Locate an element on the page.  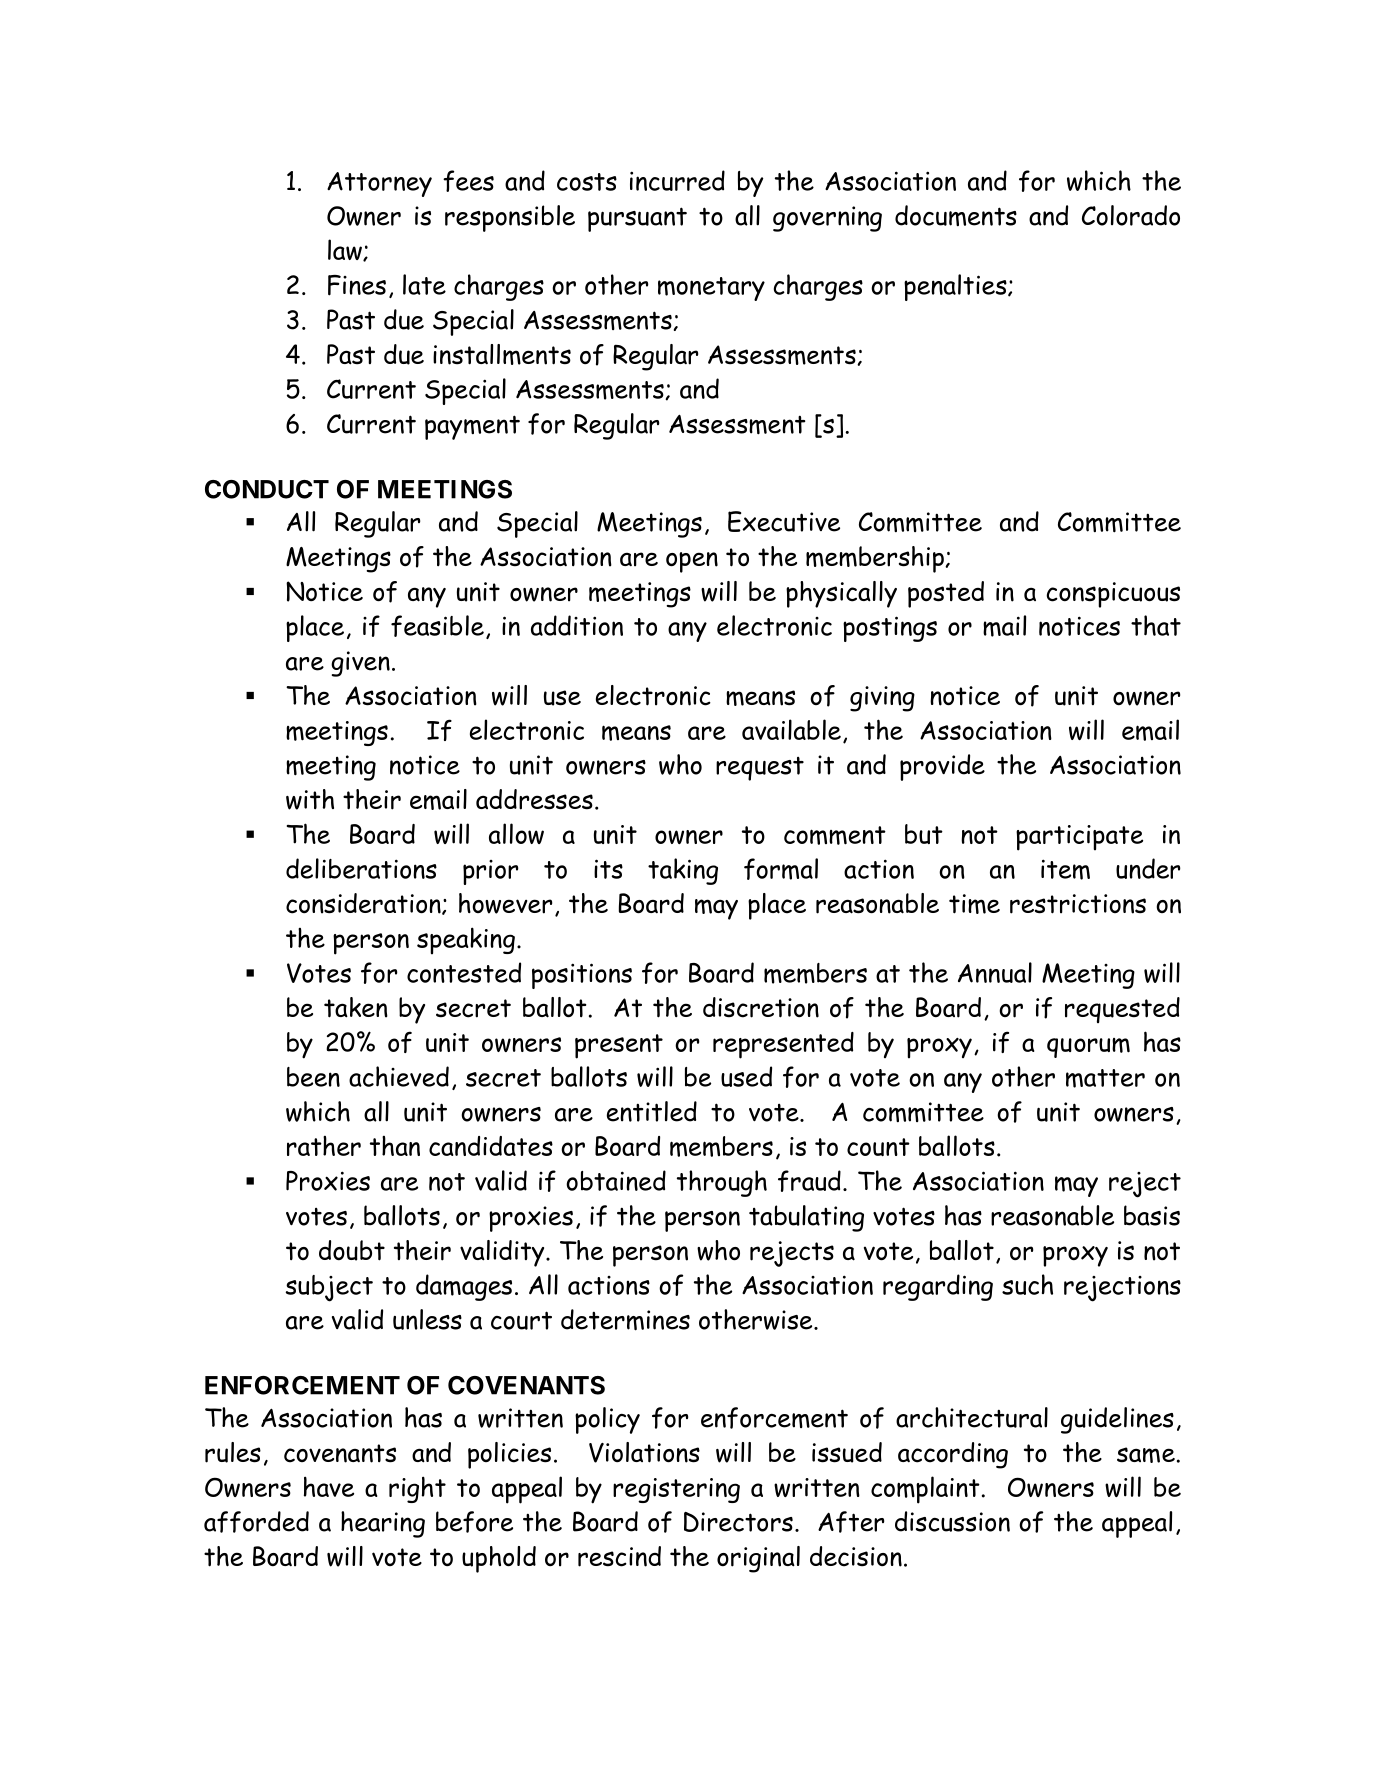
given is located at coordinates (360, 664).
